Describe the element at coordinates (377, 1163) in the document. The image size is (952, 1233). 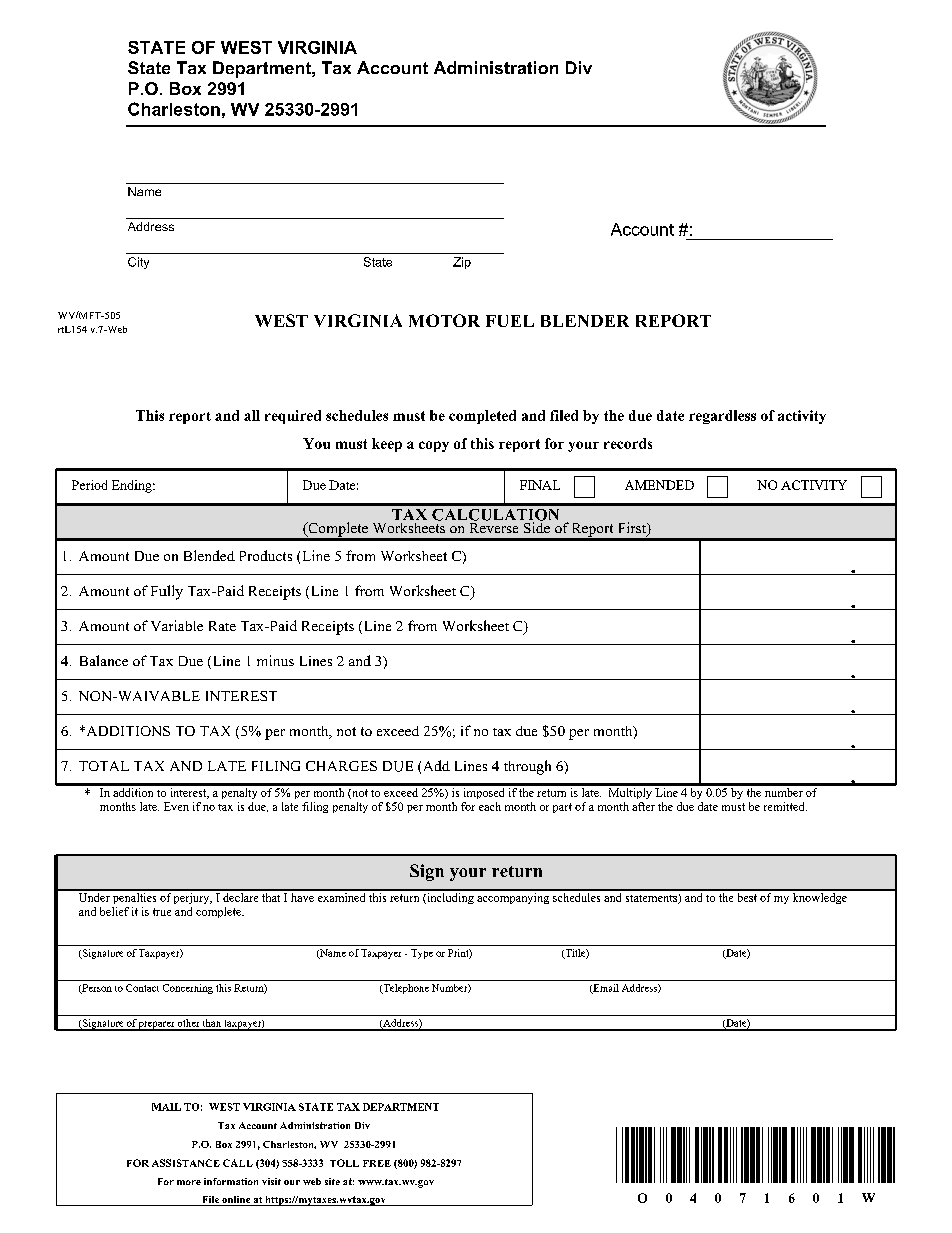
I see `FREE` at that location.
